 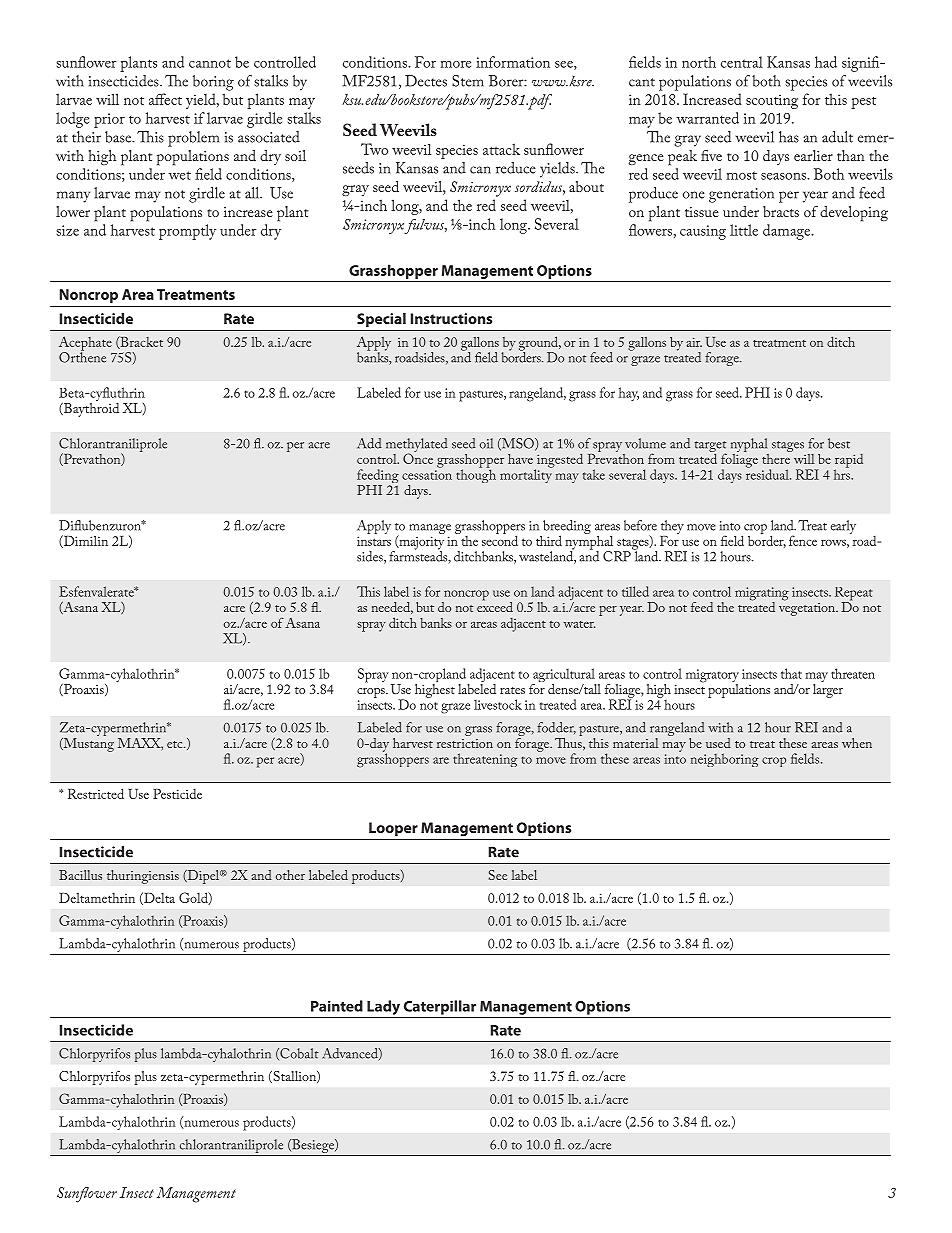 What do you see at coordinates (369, 443) in the document?
I see `Add` at bounding box center [369, 443].
